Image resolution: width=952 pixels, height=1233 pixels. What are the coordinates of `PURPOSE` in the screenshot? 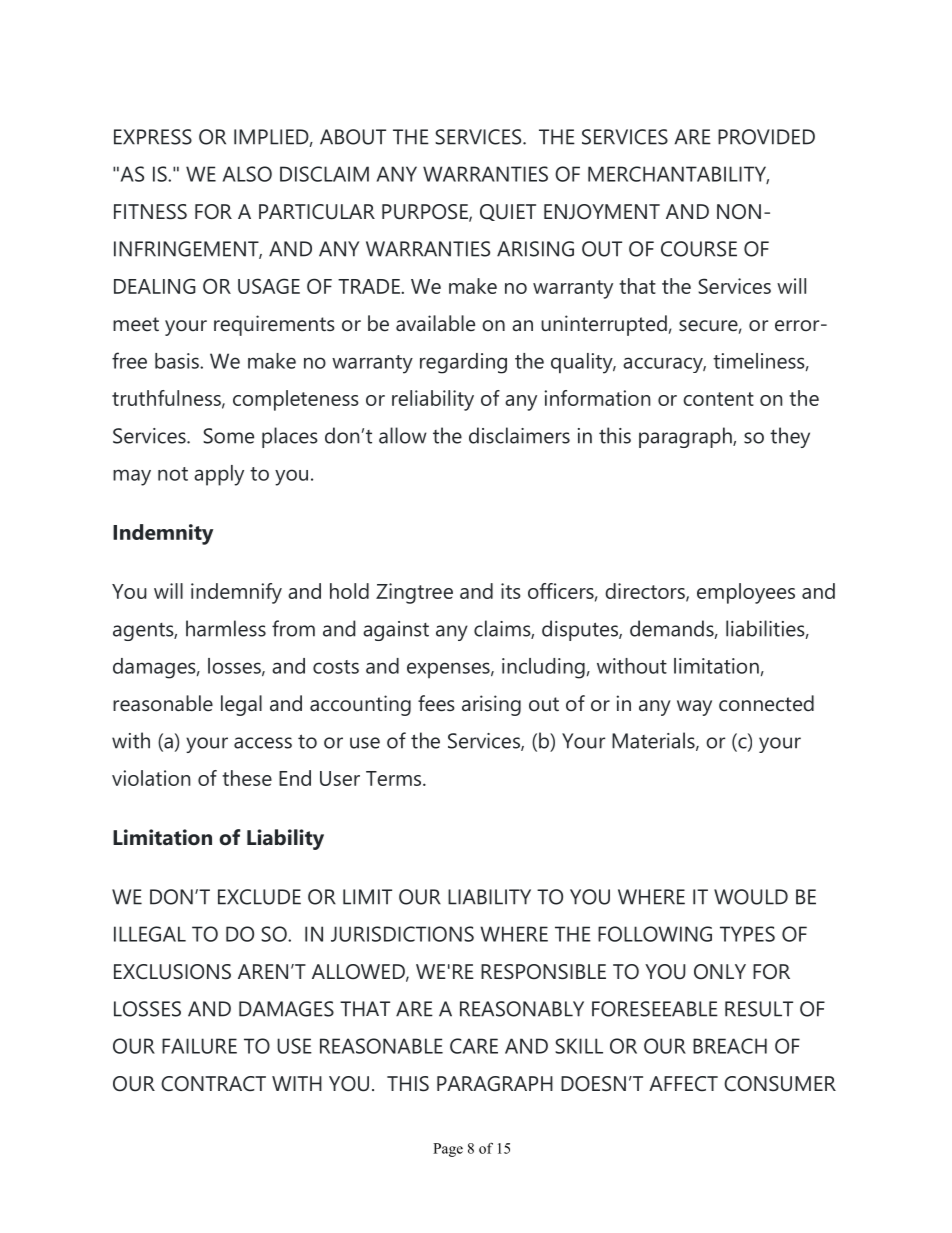 It's located at (426, 213).
